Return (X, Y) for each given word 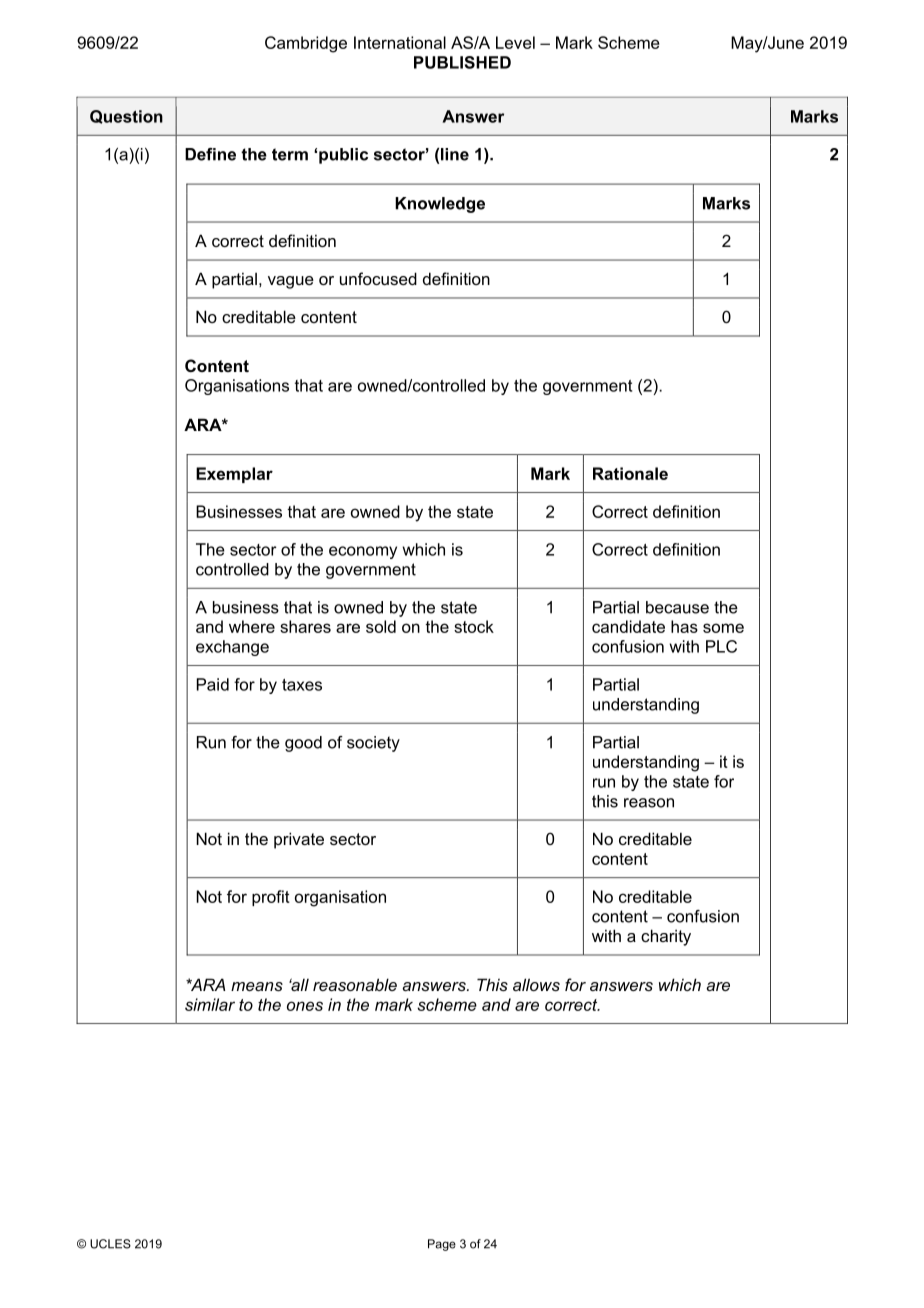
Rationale (630, 473)
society (373, 744)
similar (210, 1004)
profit (271, 898)
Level (515, 42)
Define (210, 154)
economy (363, 552)
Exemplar (234, 475)
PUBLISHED (462, 62)
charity (666, 937)
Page (442, 1245)
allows (536, 984)
